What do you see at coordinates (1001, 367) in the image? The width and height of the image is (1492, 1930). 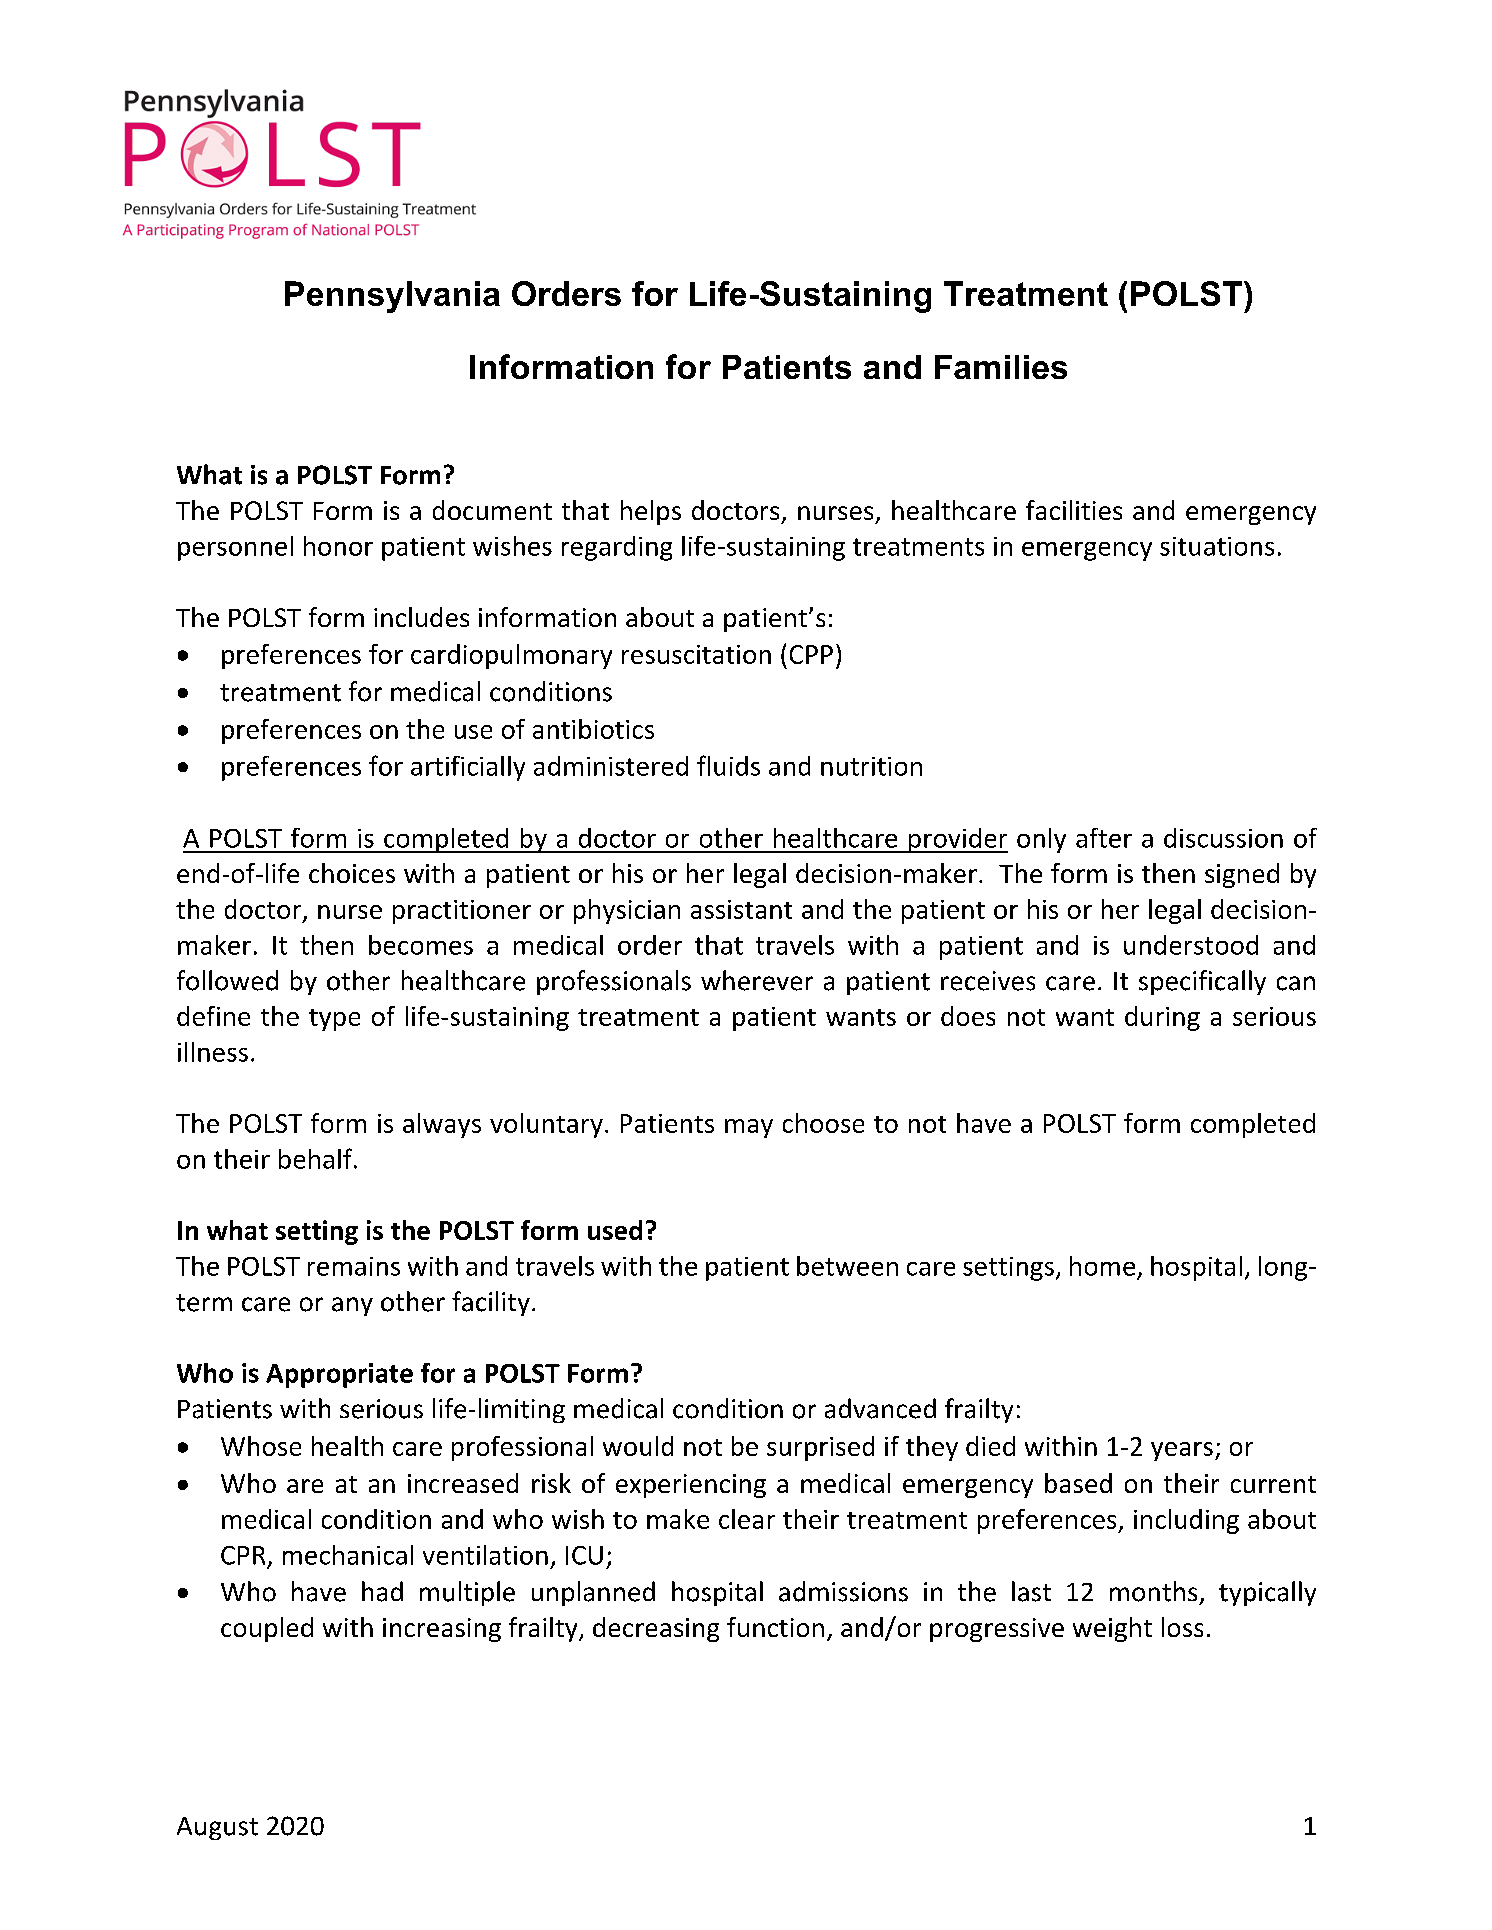 I see `Families` at bounding box center [1001, 367].
